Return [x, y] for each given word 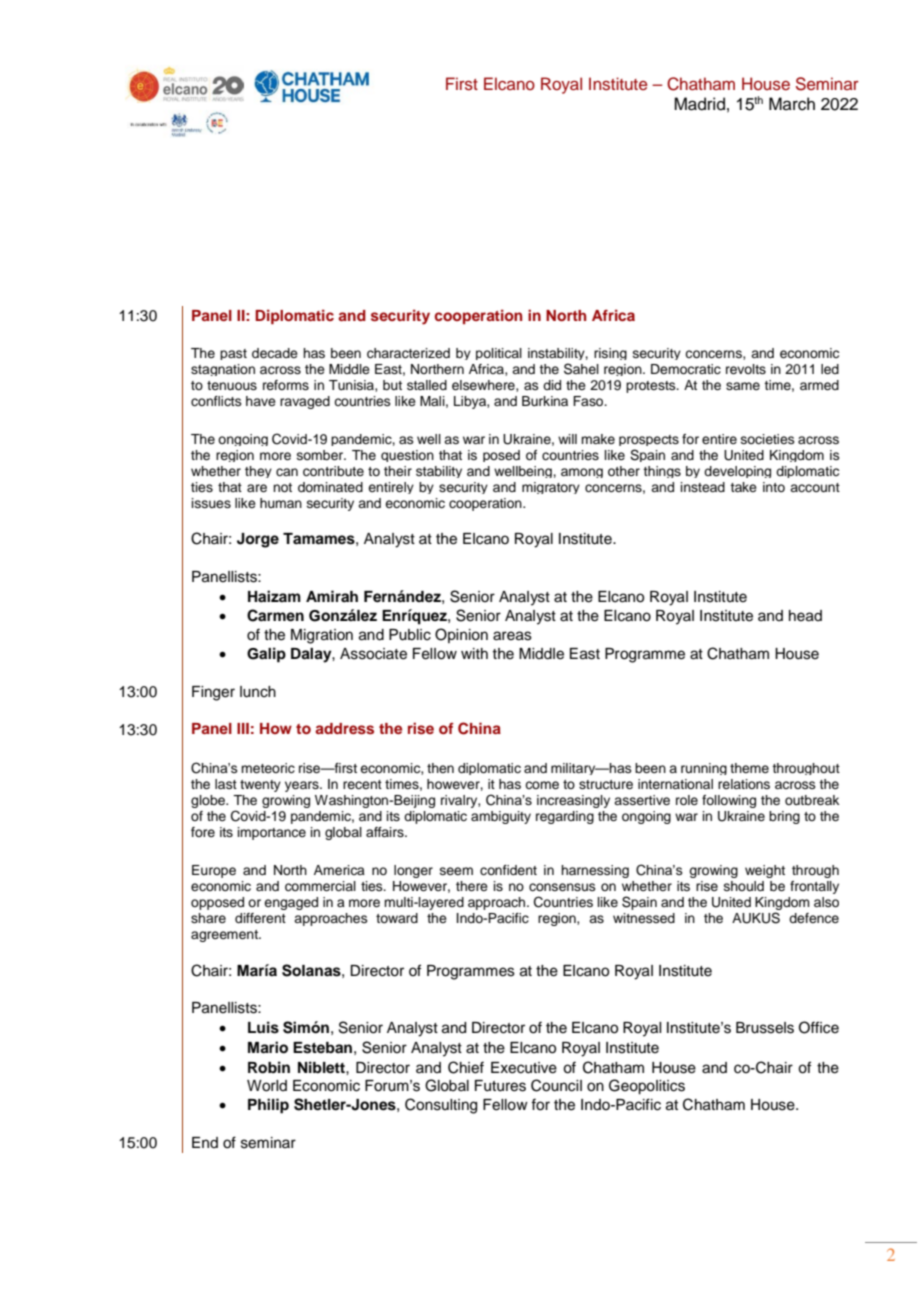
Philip [268, 1106]
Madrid [699, 104]
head [805, 616]
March [792, 104]
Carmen [275, 615]
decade [275, 353]
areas [512, 636]
